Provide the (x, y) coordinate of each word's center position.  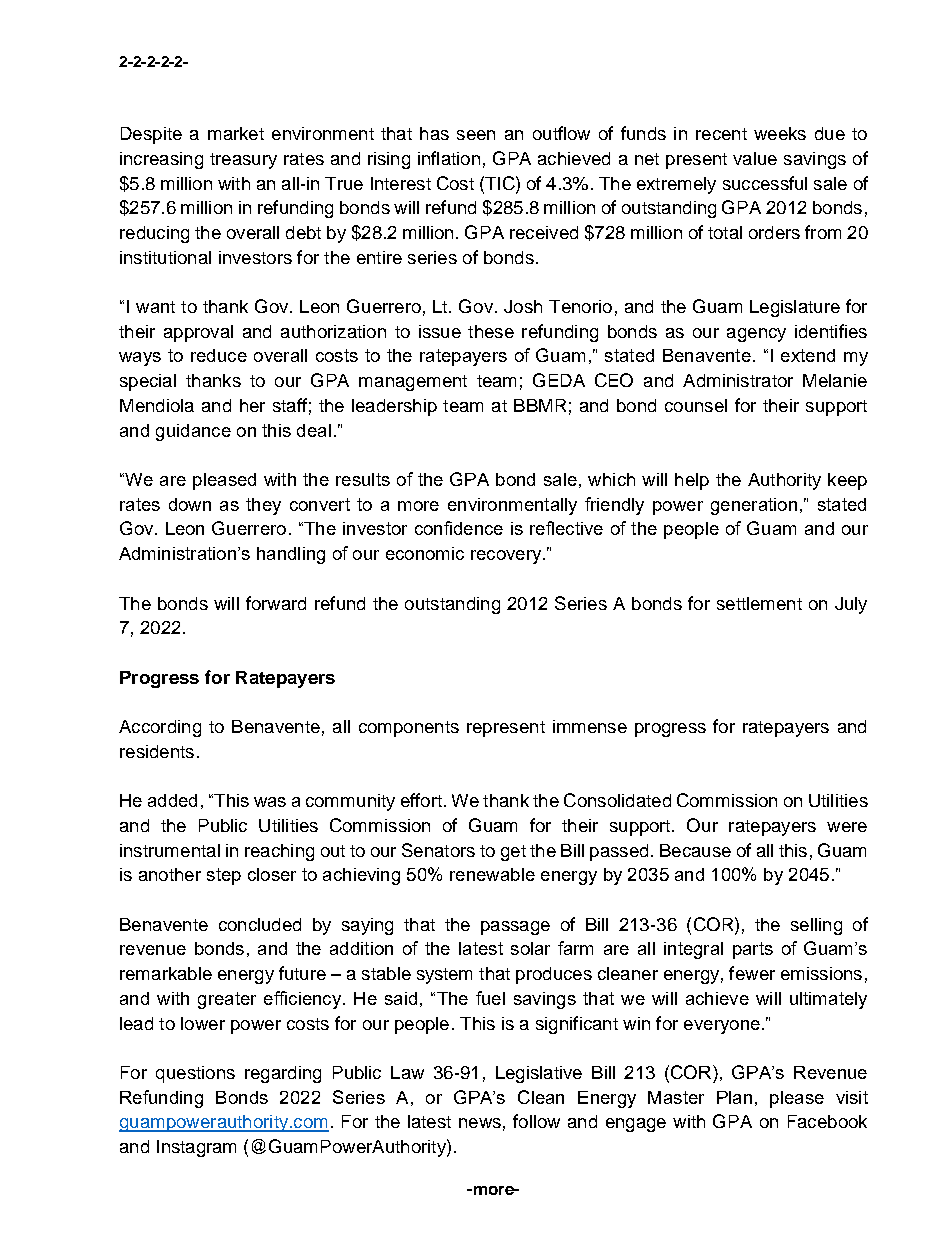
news (480, 1123)
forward (276, 603)
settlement (759, 603)
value (755, 158)
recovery (507, 557)
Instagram (196, 1148)
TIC (500, 183)
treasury (243, 161)
